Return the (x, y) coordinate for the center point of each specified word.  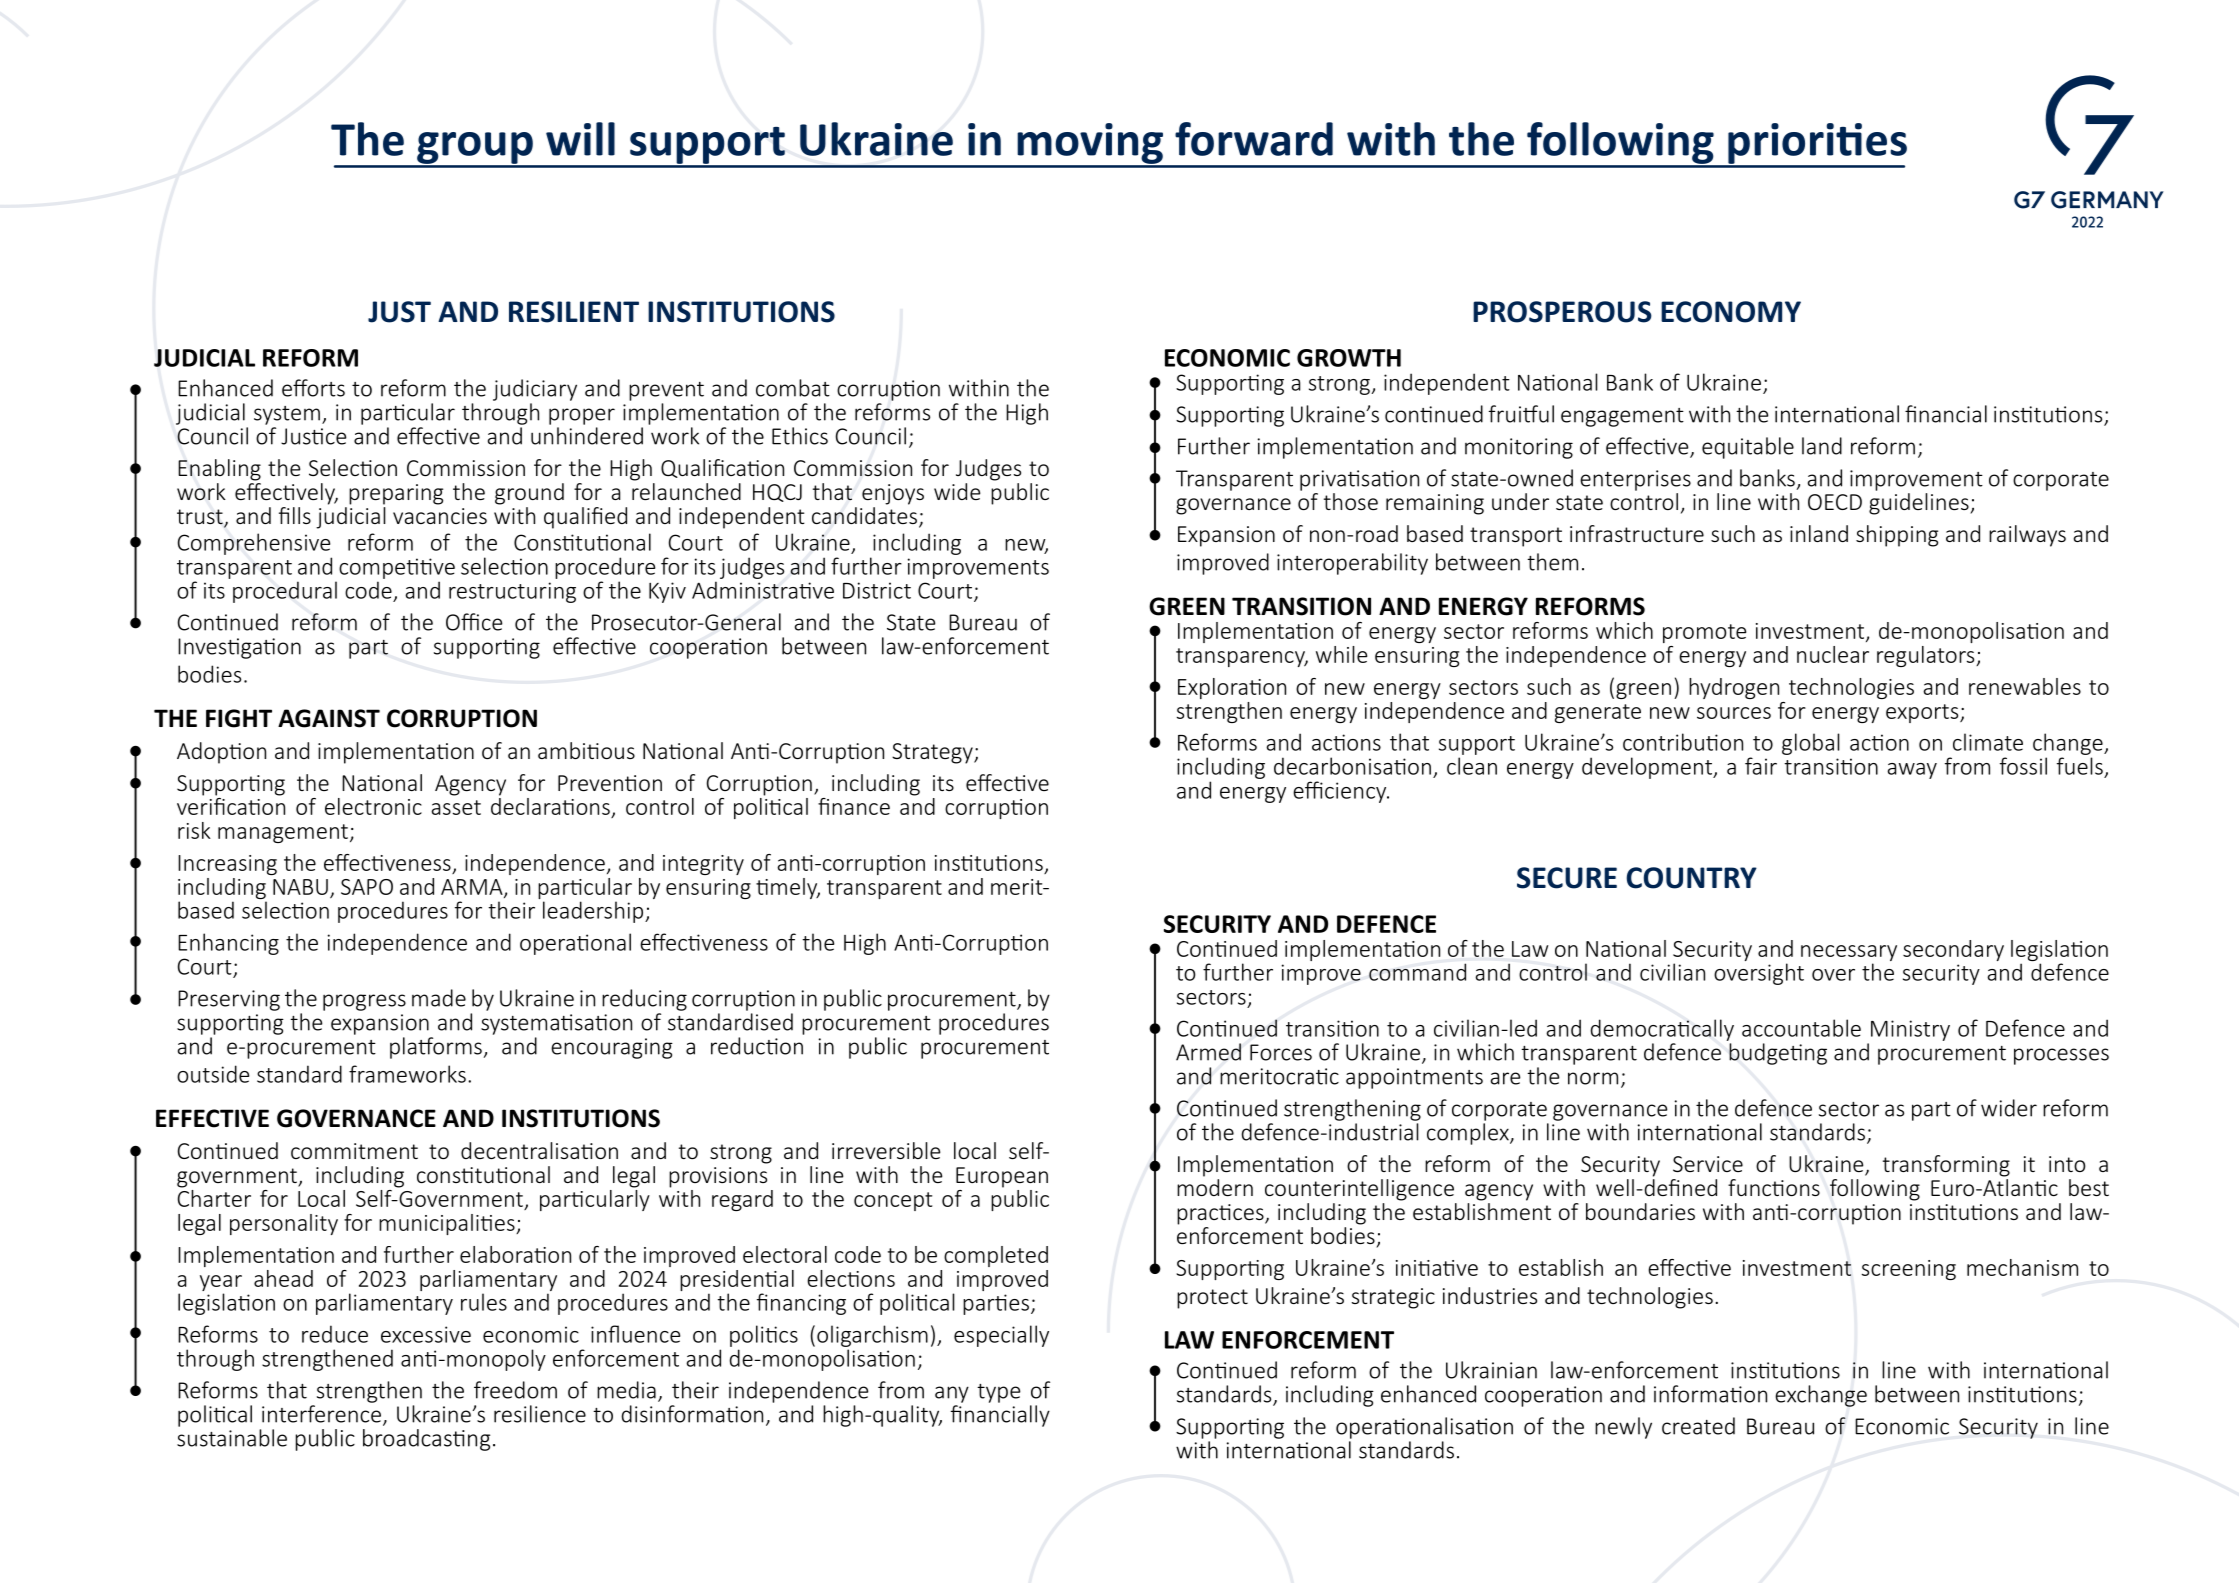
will (580, 139)
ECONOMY (1731, 312)
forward (1254, 139)
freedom (515, 1390)
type (998, 1393)
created (1698, 1426)
